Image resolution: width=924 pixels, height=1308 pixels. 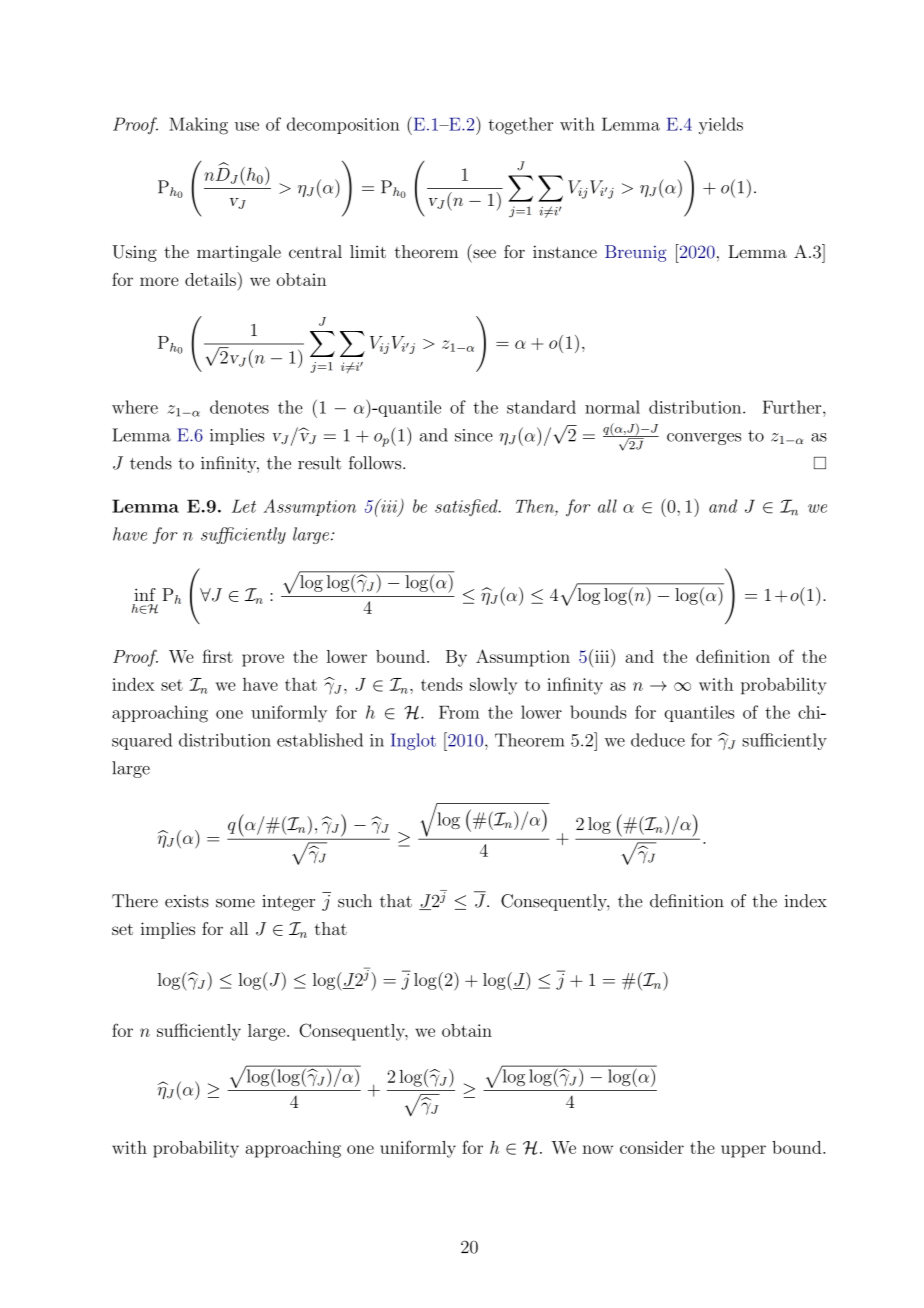 What do you see at coordinates (493, 686) in the screenshot?
I see `slowly` at bounding box center [493, 686].
